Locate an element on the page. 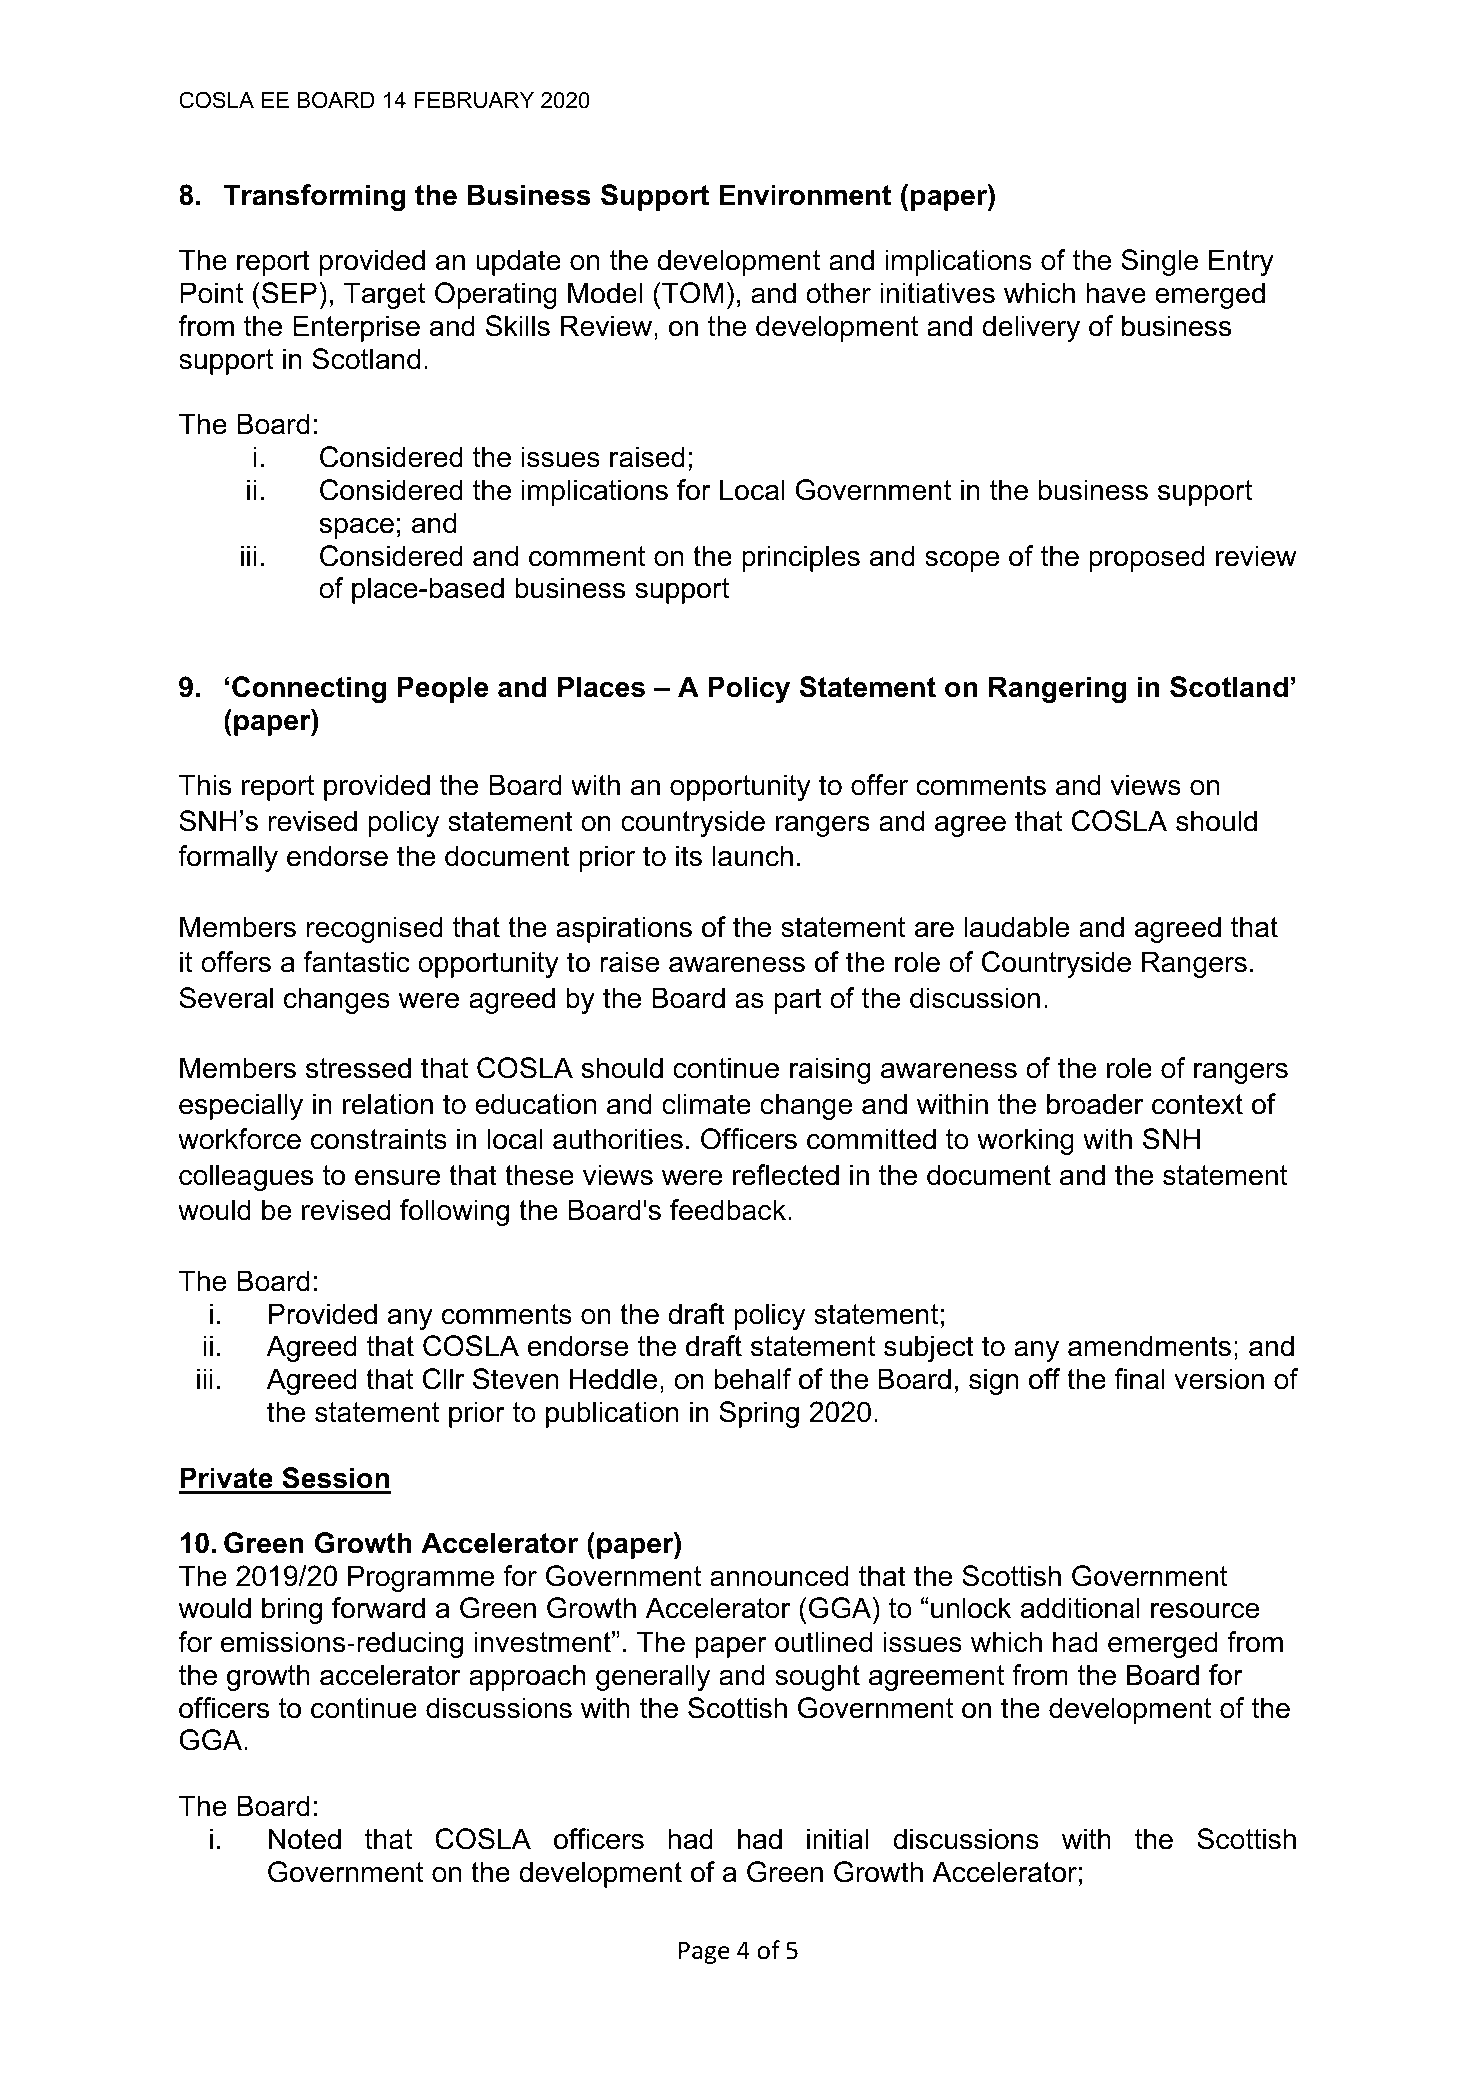  Environment is located at coordinates (805, 195).
